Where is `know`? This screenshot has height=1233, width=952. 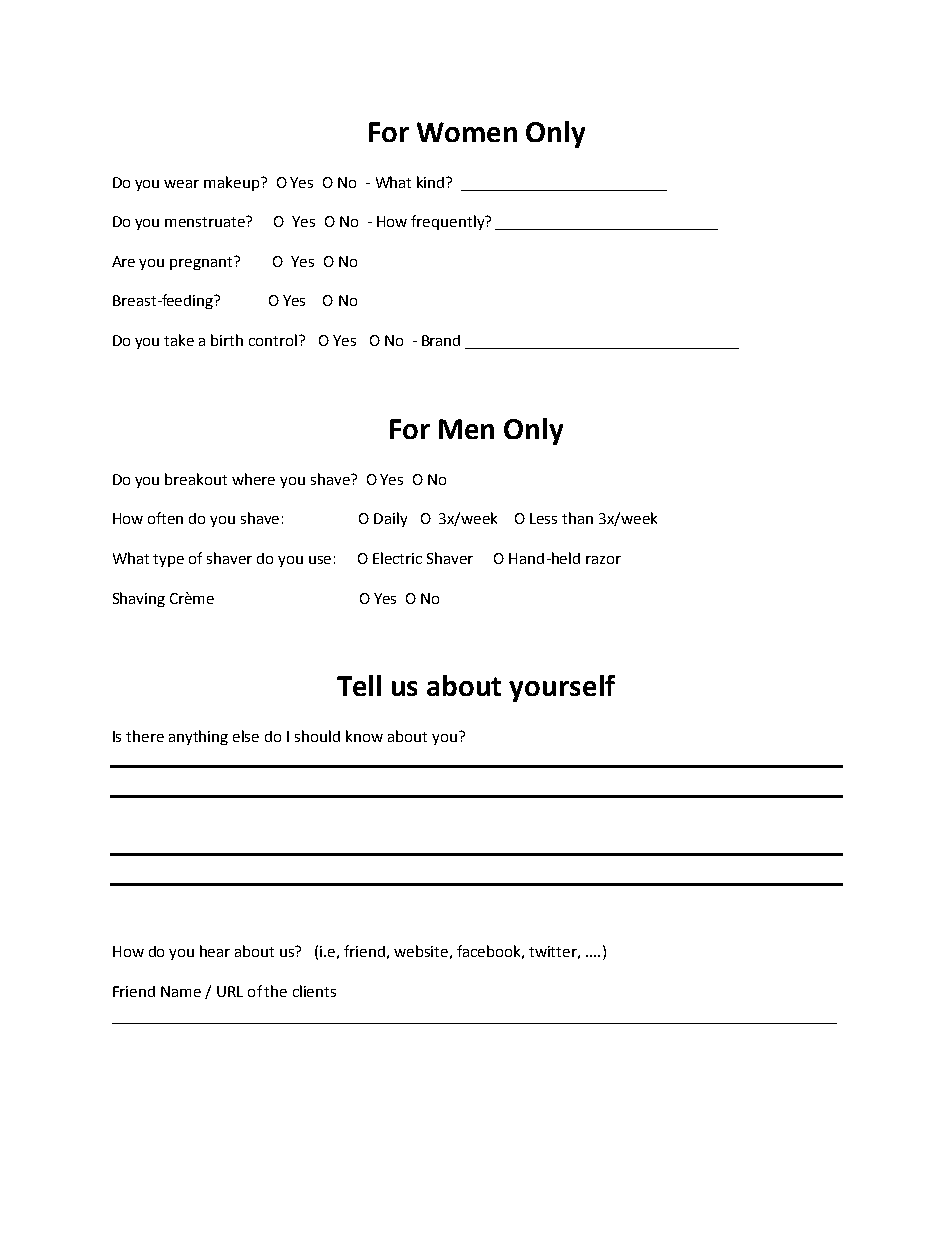
know is located at coordinates (364, 736).
